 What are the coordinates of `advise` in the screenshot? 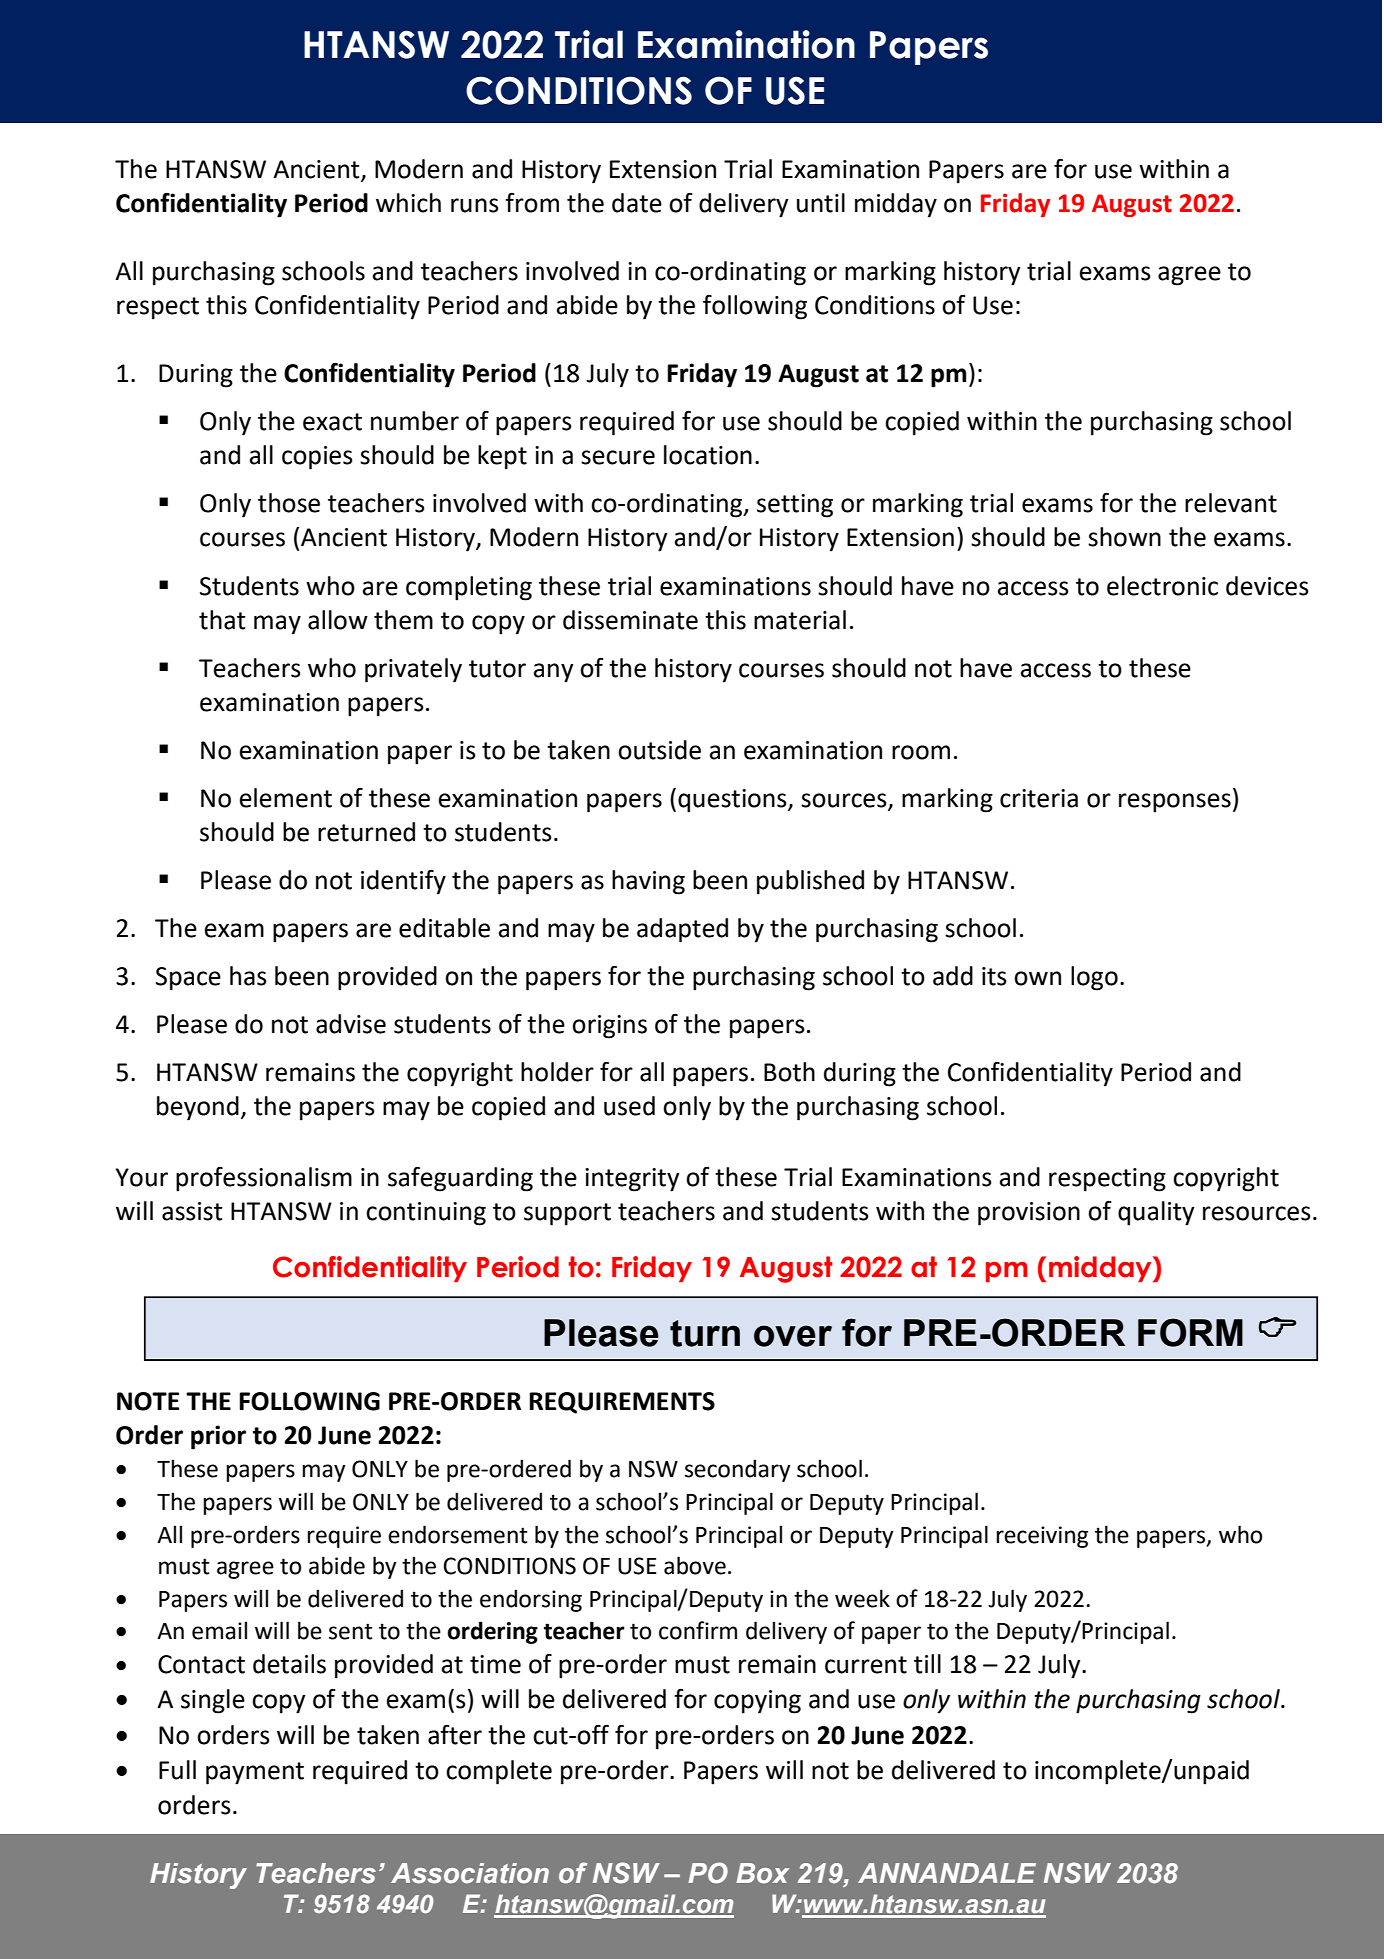 It's located at (351, 1024).
